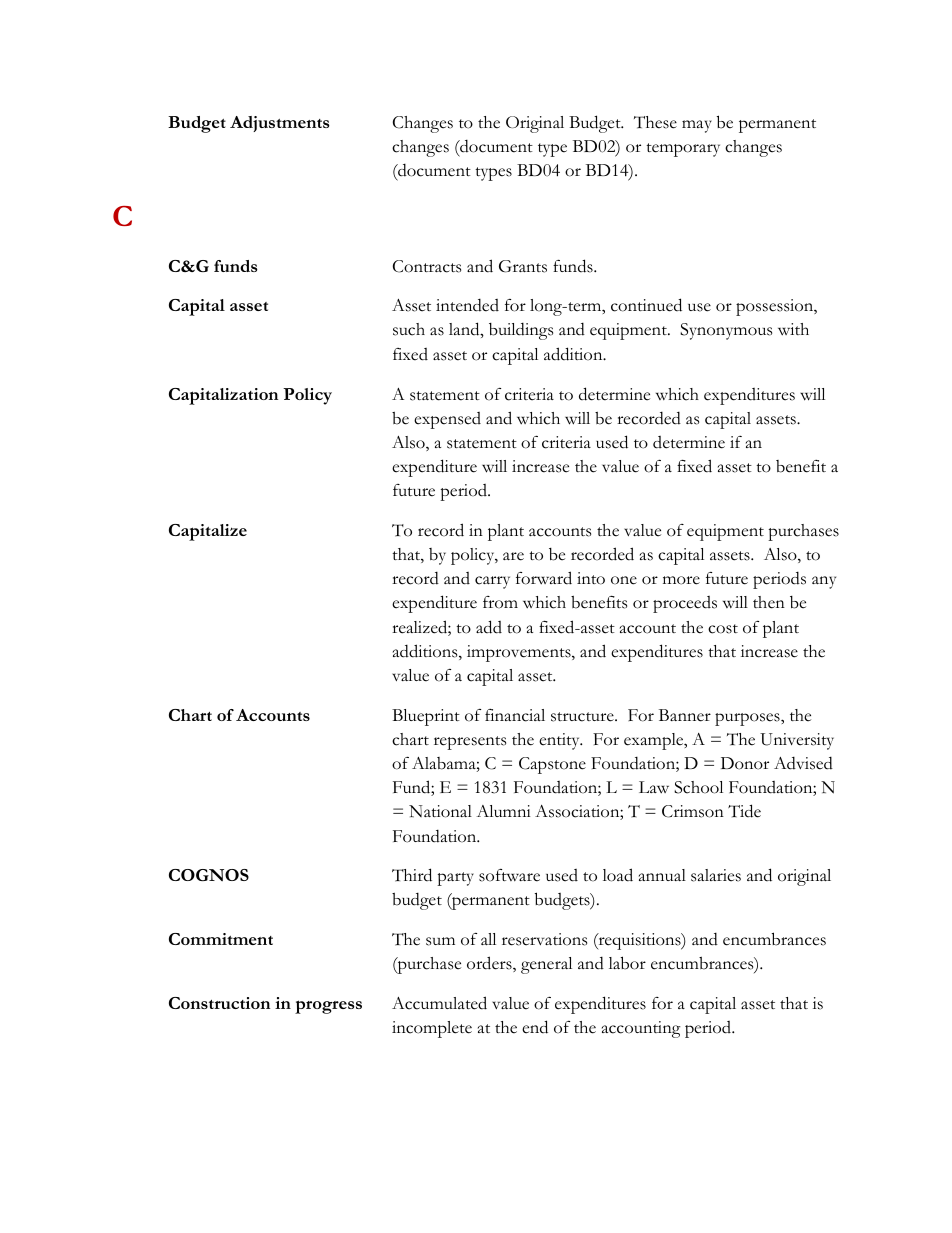 Image resolution: width=952 pixels, height=1233 pixels. Describe the element at coordinates (492, 582) in the screenshot. I see `carry` at that location.
